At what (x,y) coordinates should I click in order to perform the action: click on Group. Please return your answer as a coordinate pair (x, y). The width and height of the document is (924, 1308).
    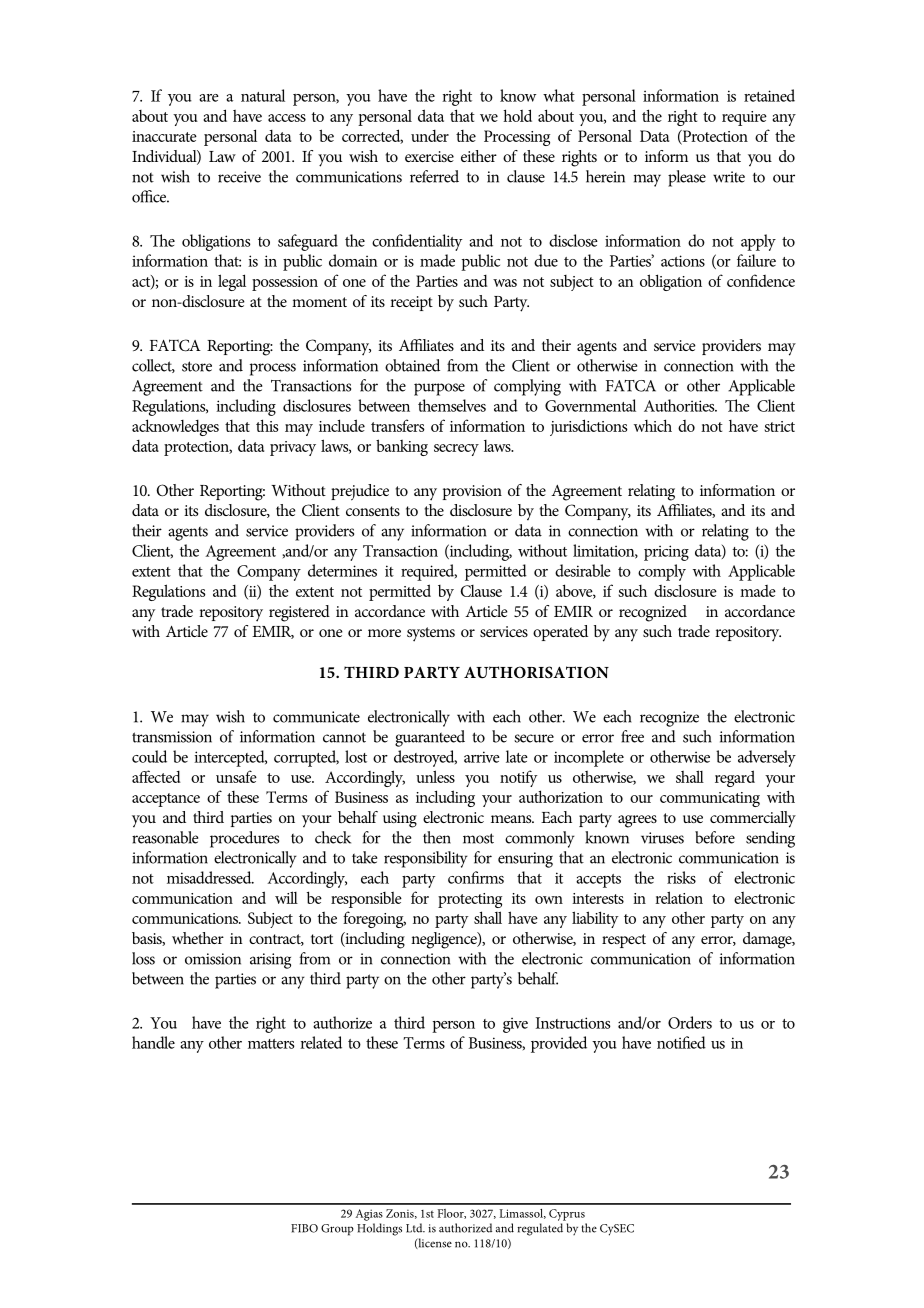
    Looking at the image, I should click on (337, 1230).
